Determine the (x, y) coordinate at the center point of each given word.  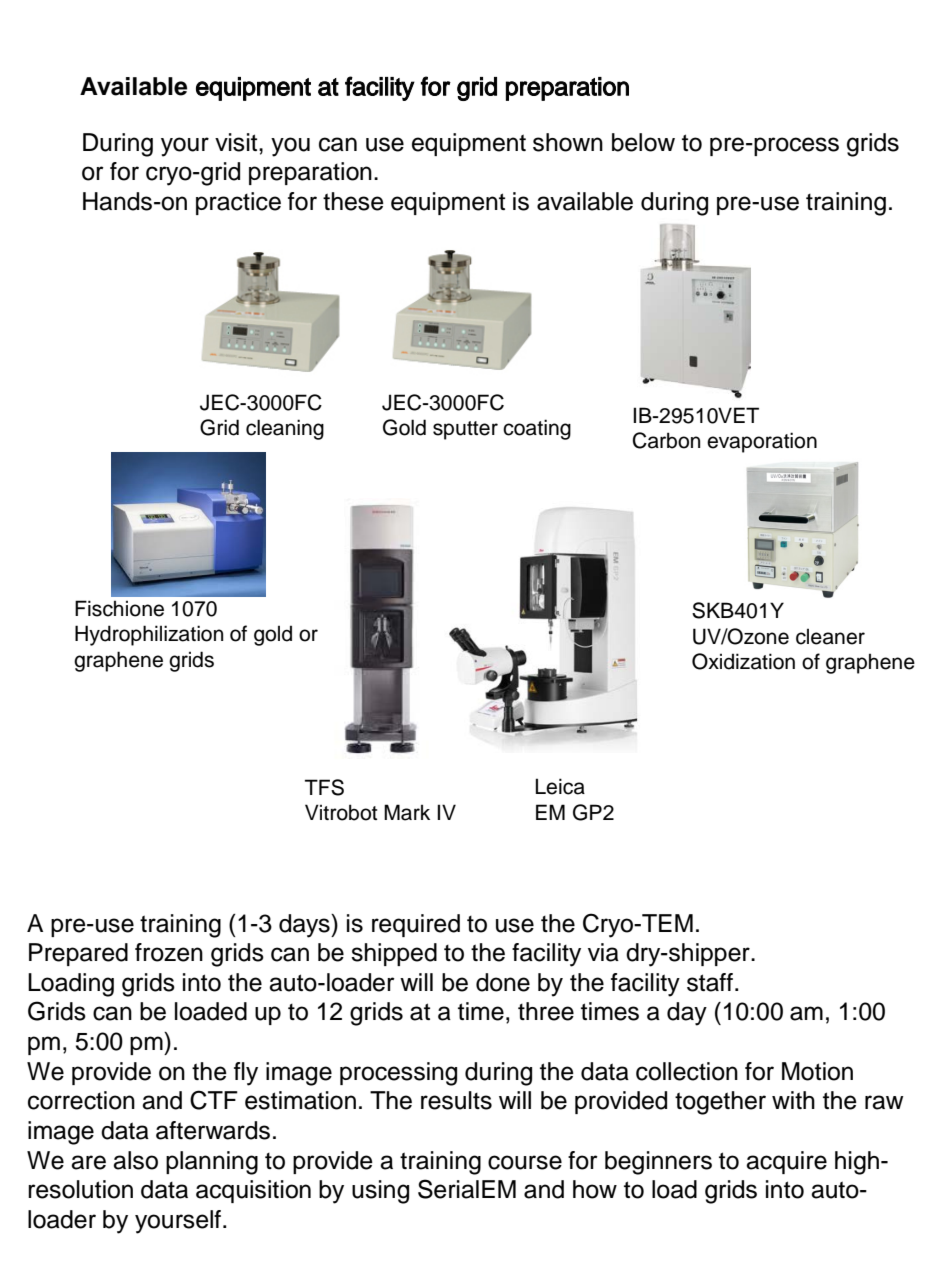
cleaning (285, 429)
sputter (465, 430)
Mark (407, 812)
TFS (324, 787)
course (525, 1162)
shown (568, 142)
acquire (786, 1162)
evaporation (762, 442)
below (643, 142)
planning (212, 1163)
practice (238, 203)
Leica (560, 786)
